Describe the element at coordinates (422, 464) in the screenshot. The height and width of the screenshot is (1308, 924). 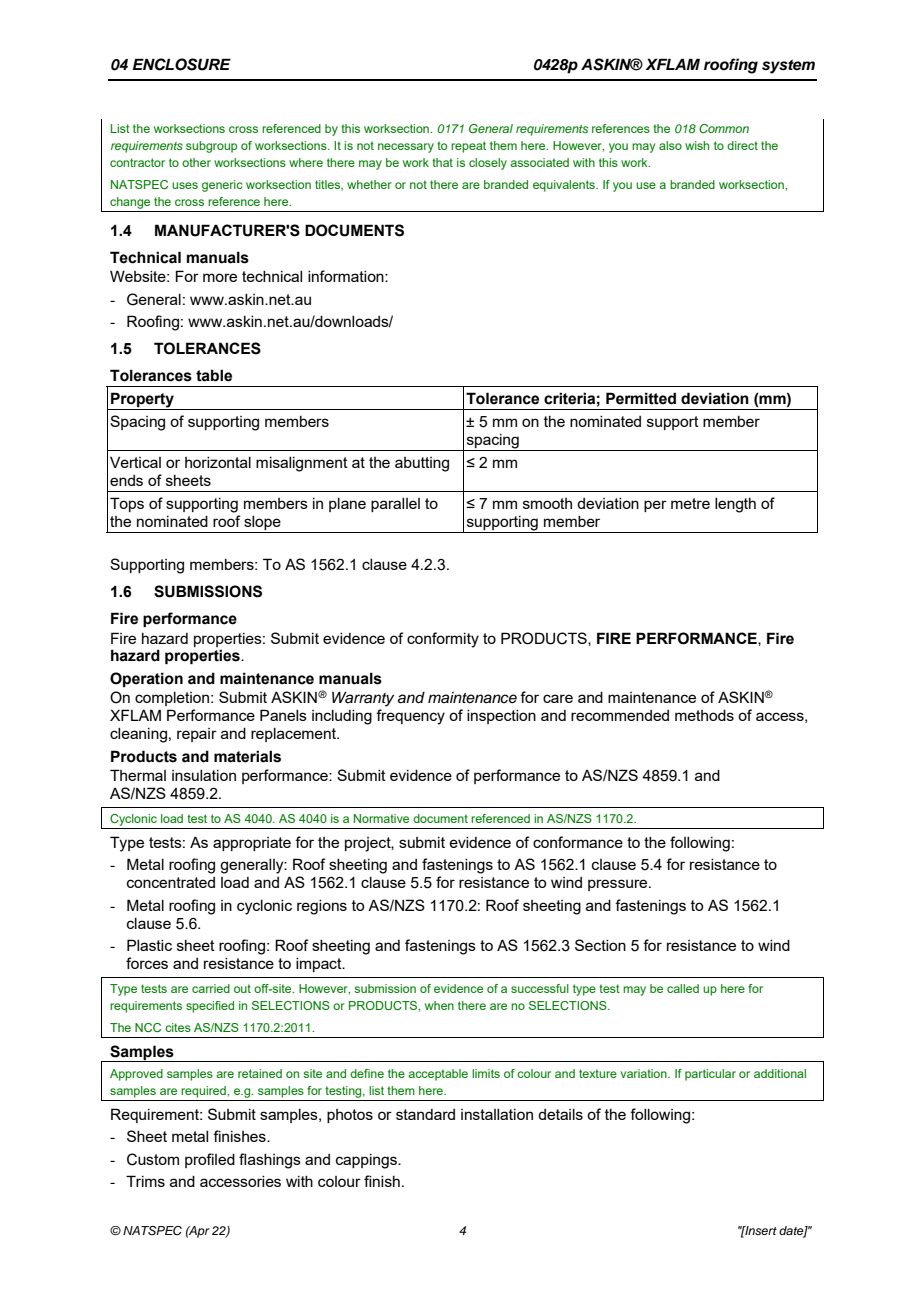
I see `abutting` at that location.
